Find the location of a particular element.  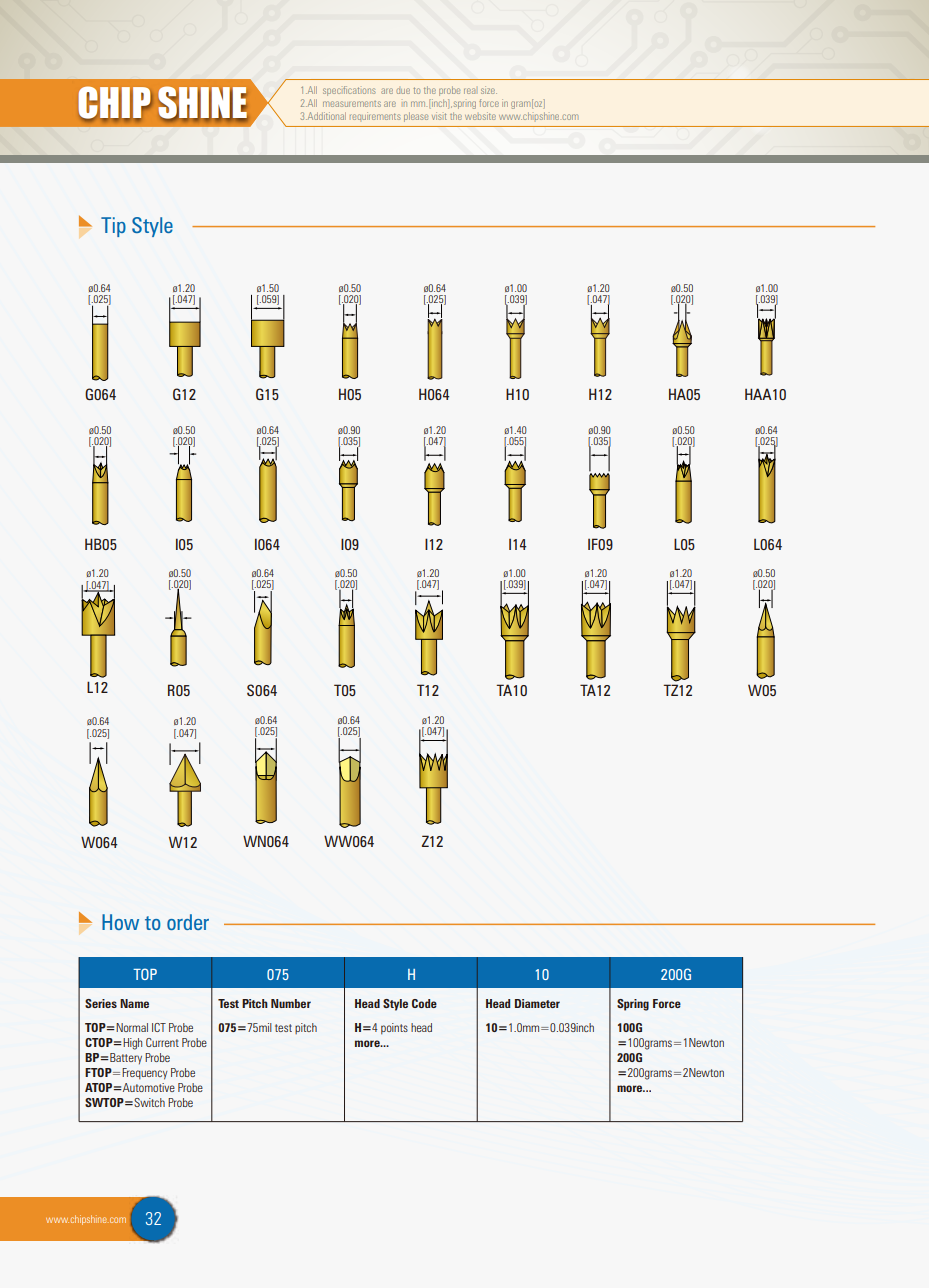

measurements is located at coordinates (352, 104).
